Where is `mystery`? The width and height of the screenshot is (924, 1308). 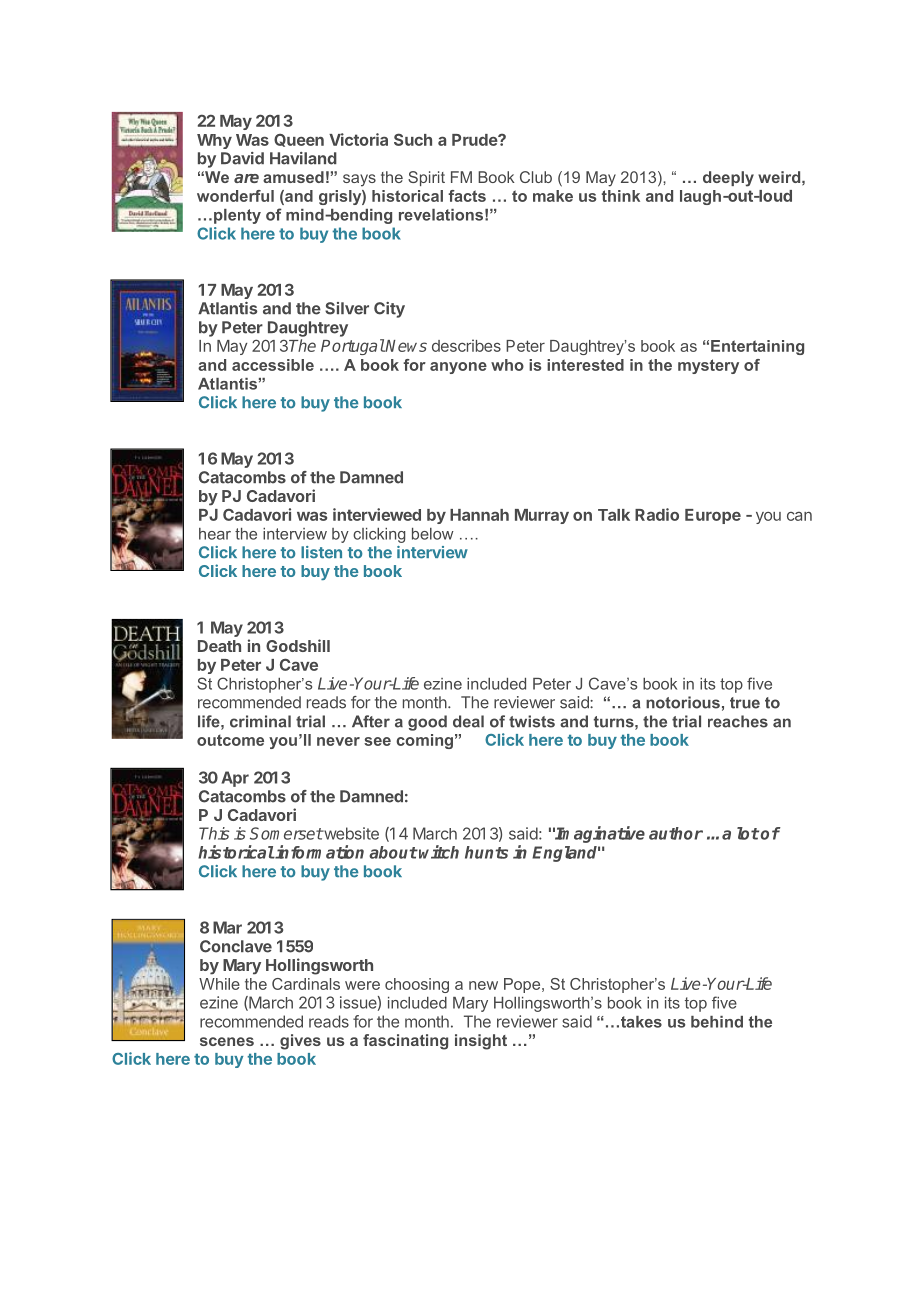 mystery is located at coordinates (708, 366).
